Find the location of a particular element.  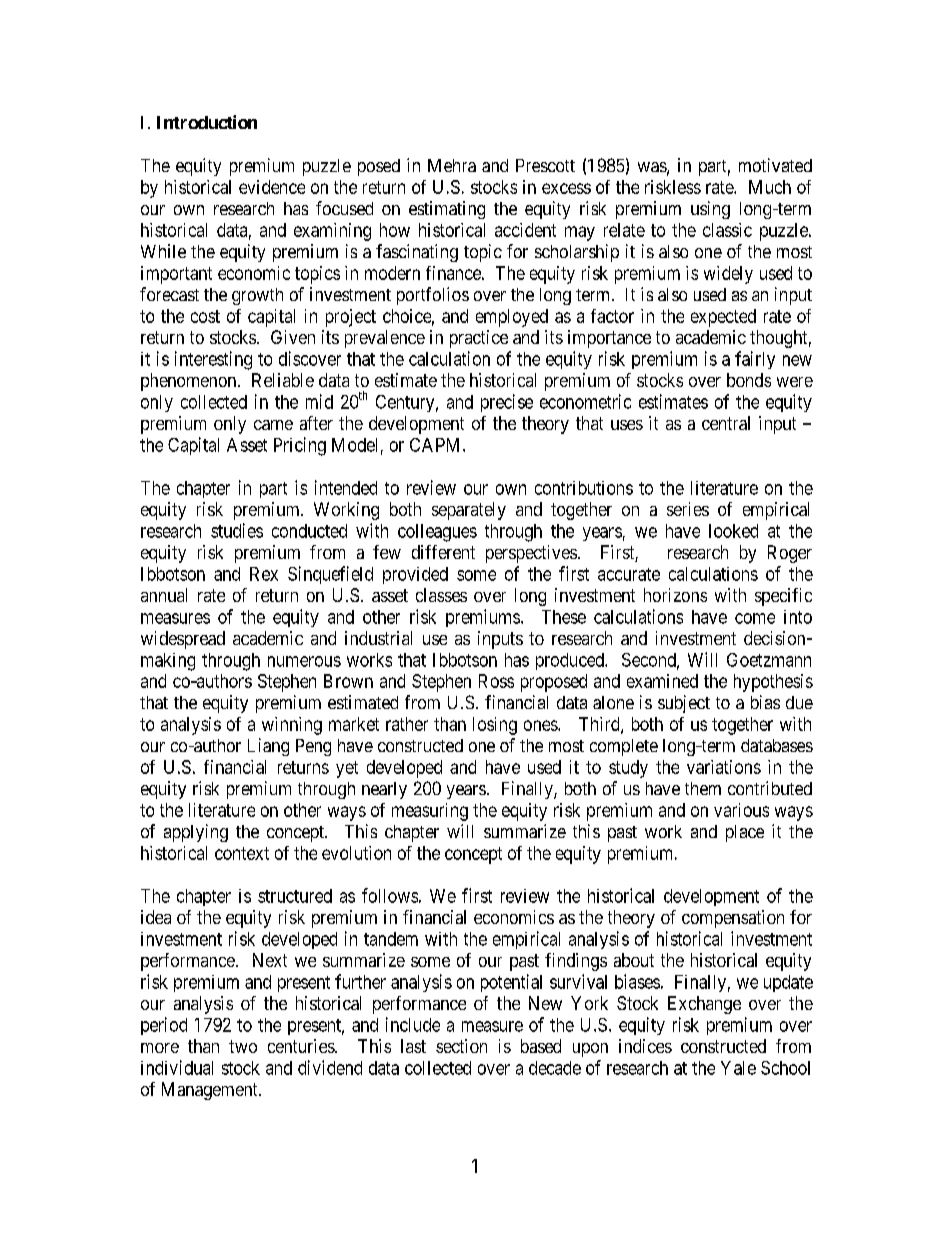

Introduction is located at coordinates (207, 122).
